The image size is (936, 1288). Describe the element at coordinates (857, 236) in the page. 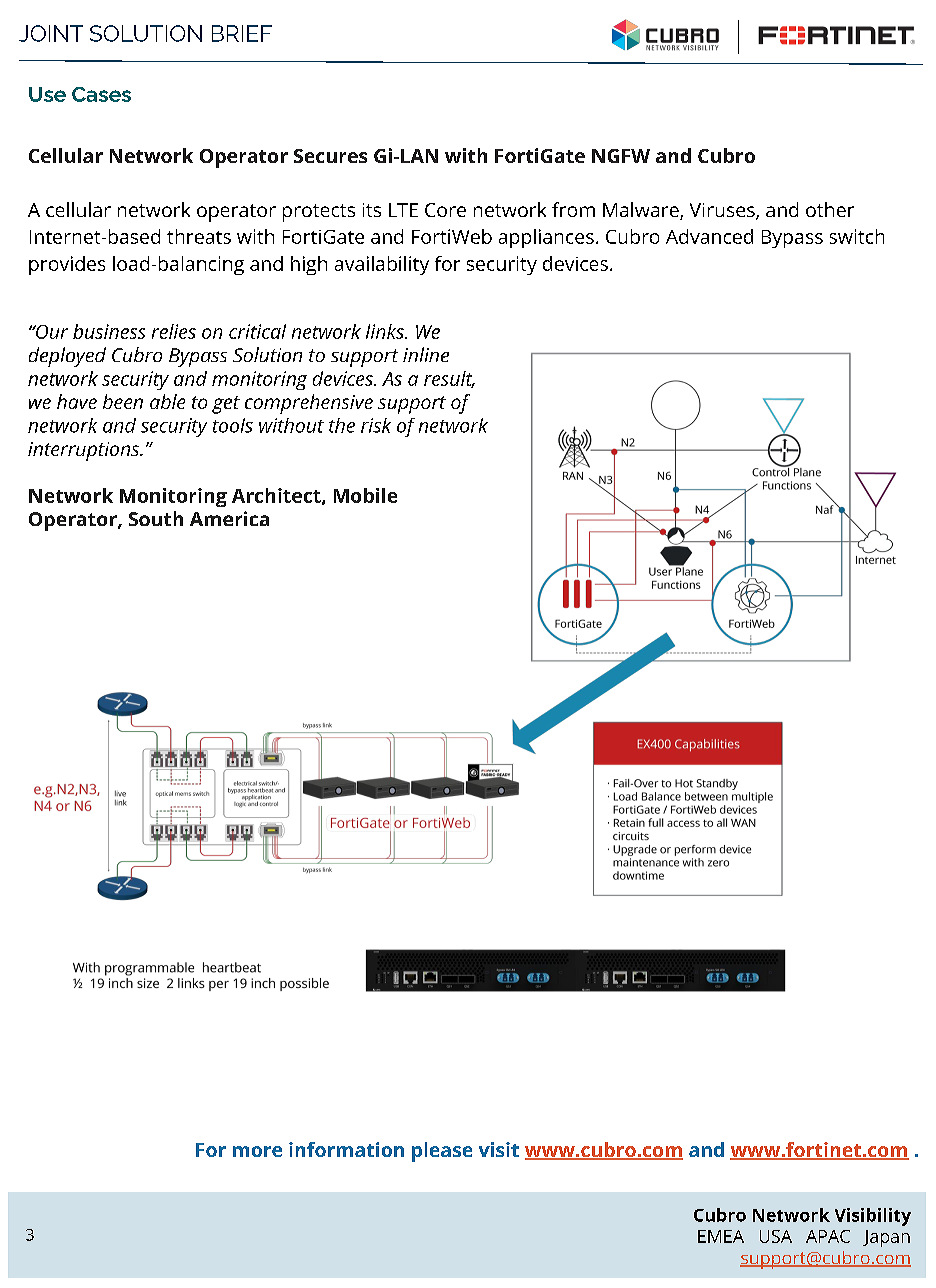

I see `switch` at that location.
